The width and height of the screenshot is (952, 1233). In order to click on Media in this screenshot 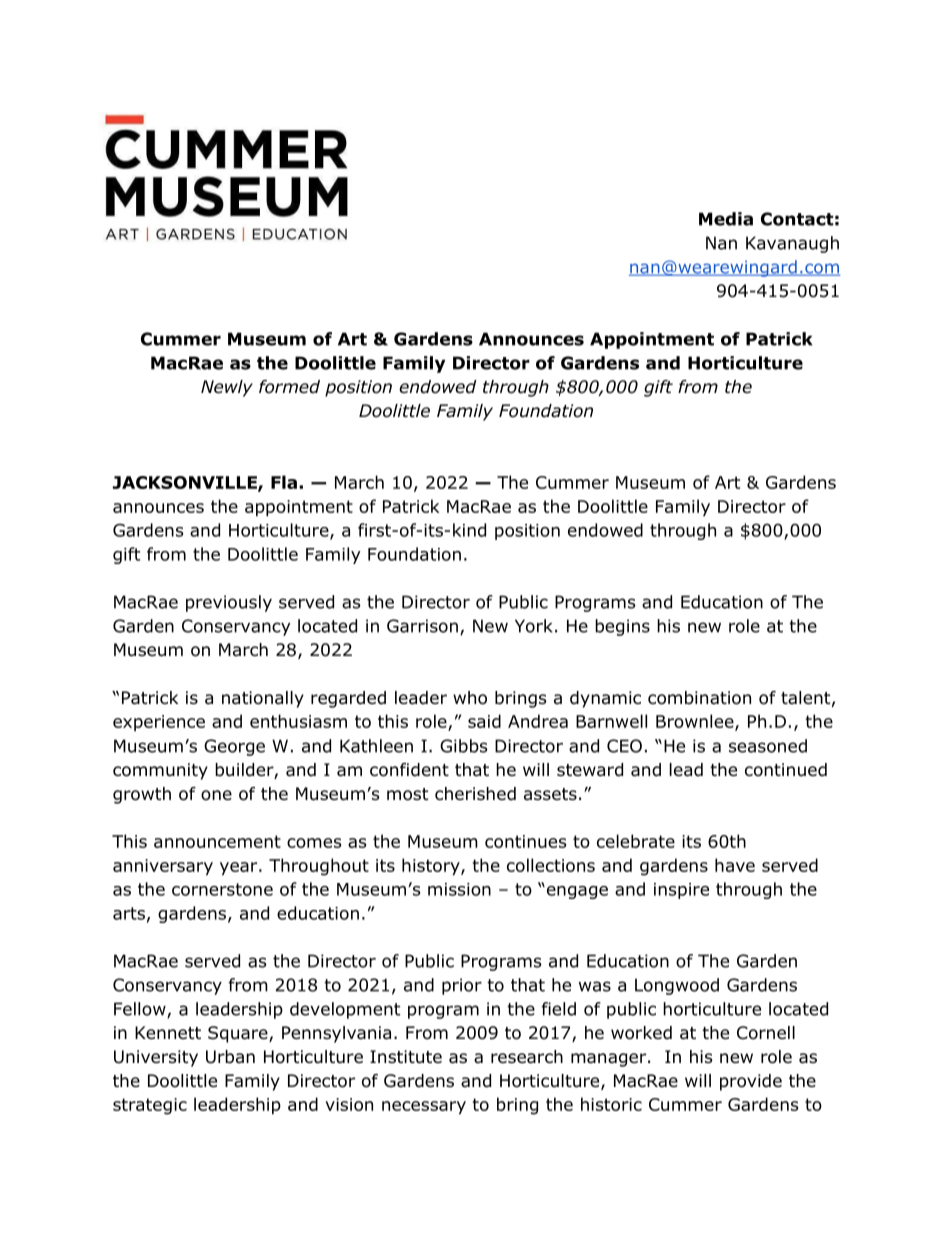, I will do `click(726, 219)`.
